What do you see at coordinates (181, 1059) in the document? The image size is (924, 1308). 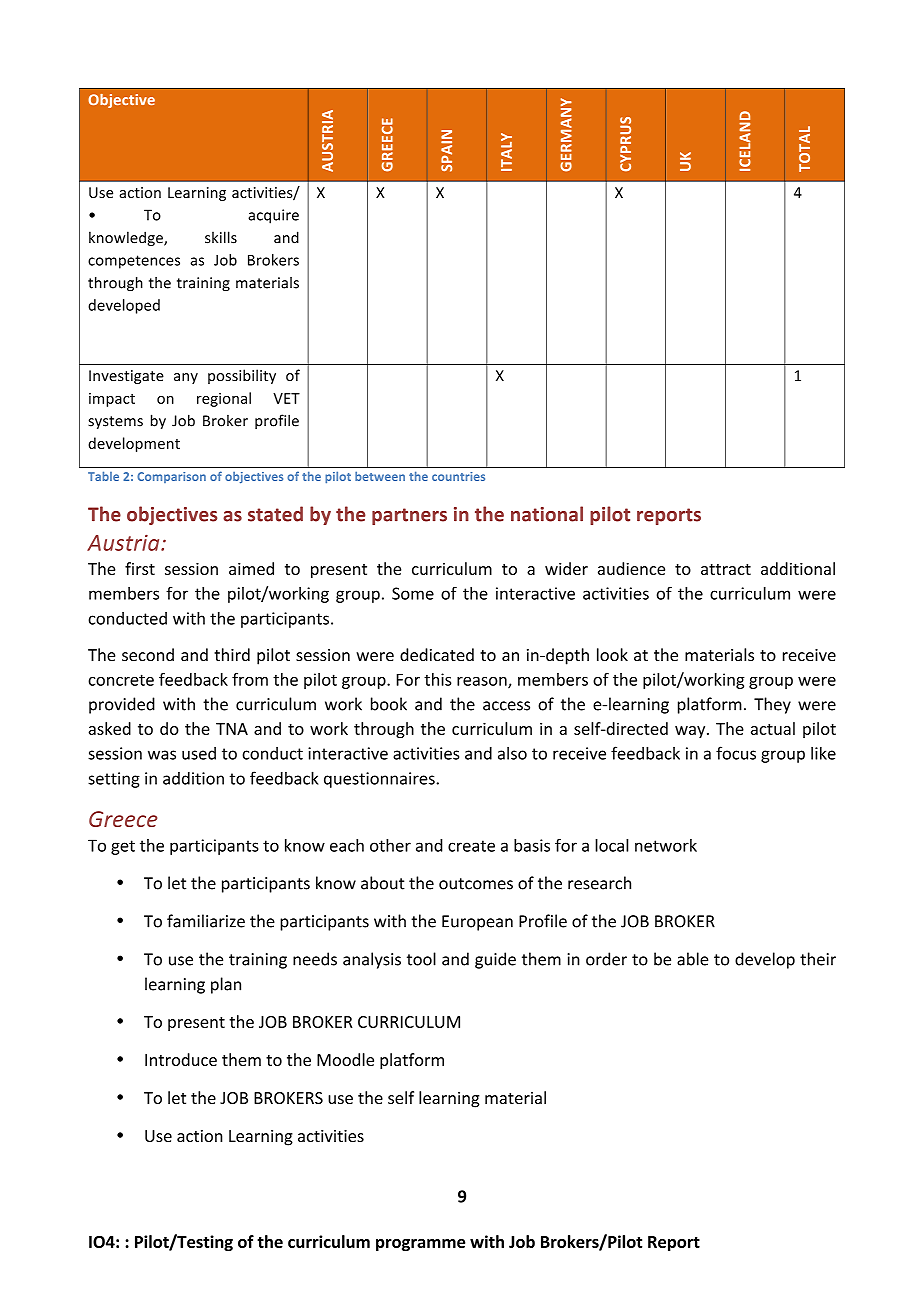 I see `Introduce` at bounding box center [181, 1059].
